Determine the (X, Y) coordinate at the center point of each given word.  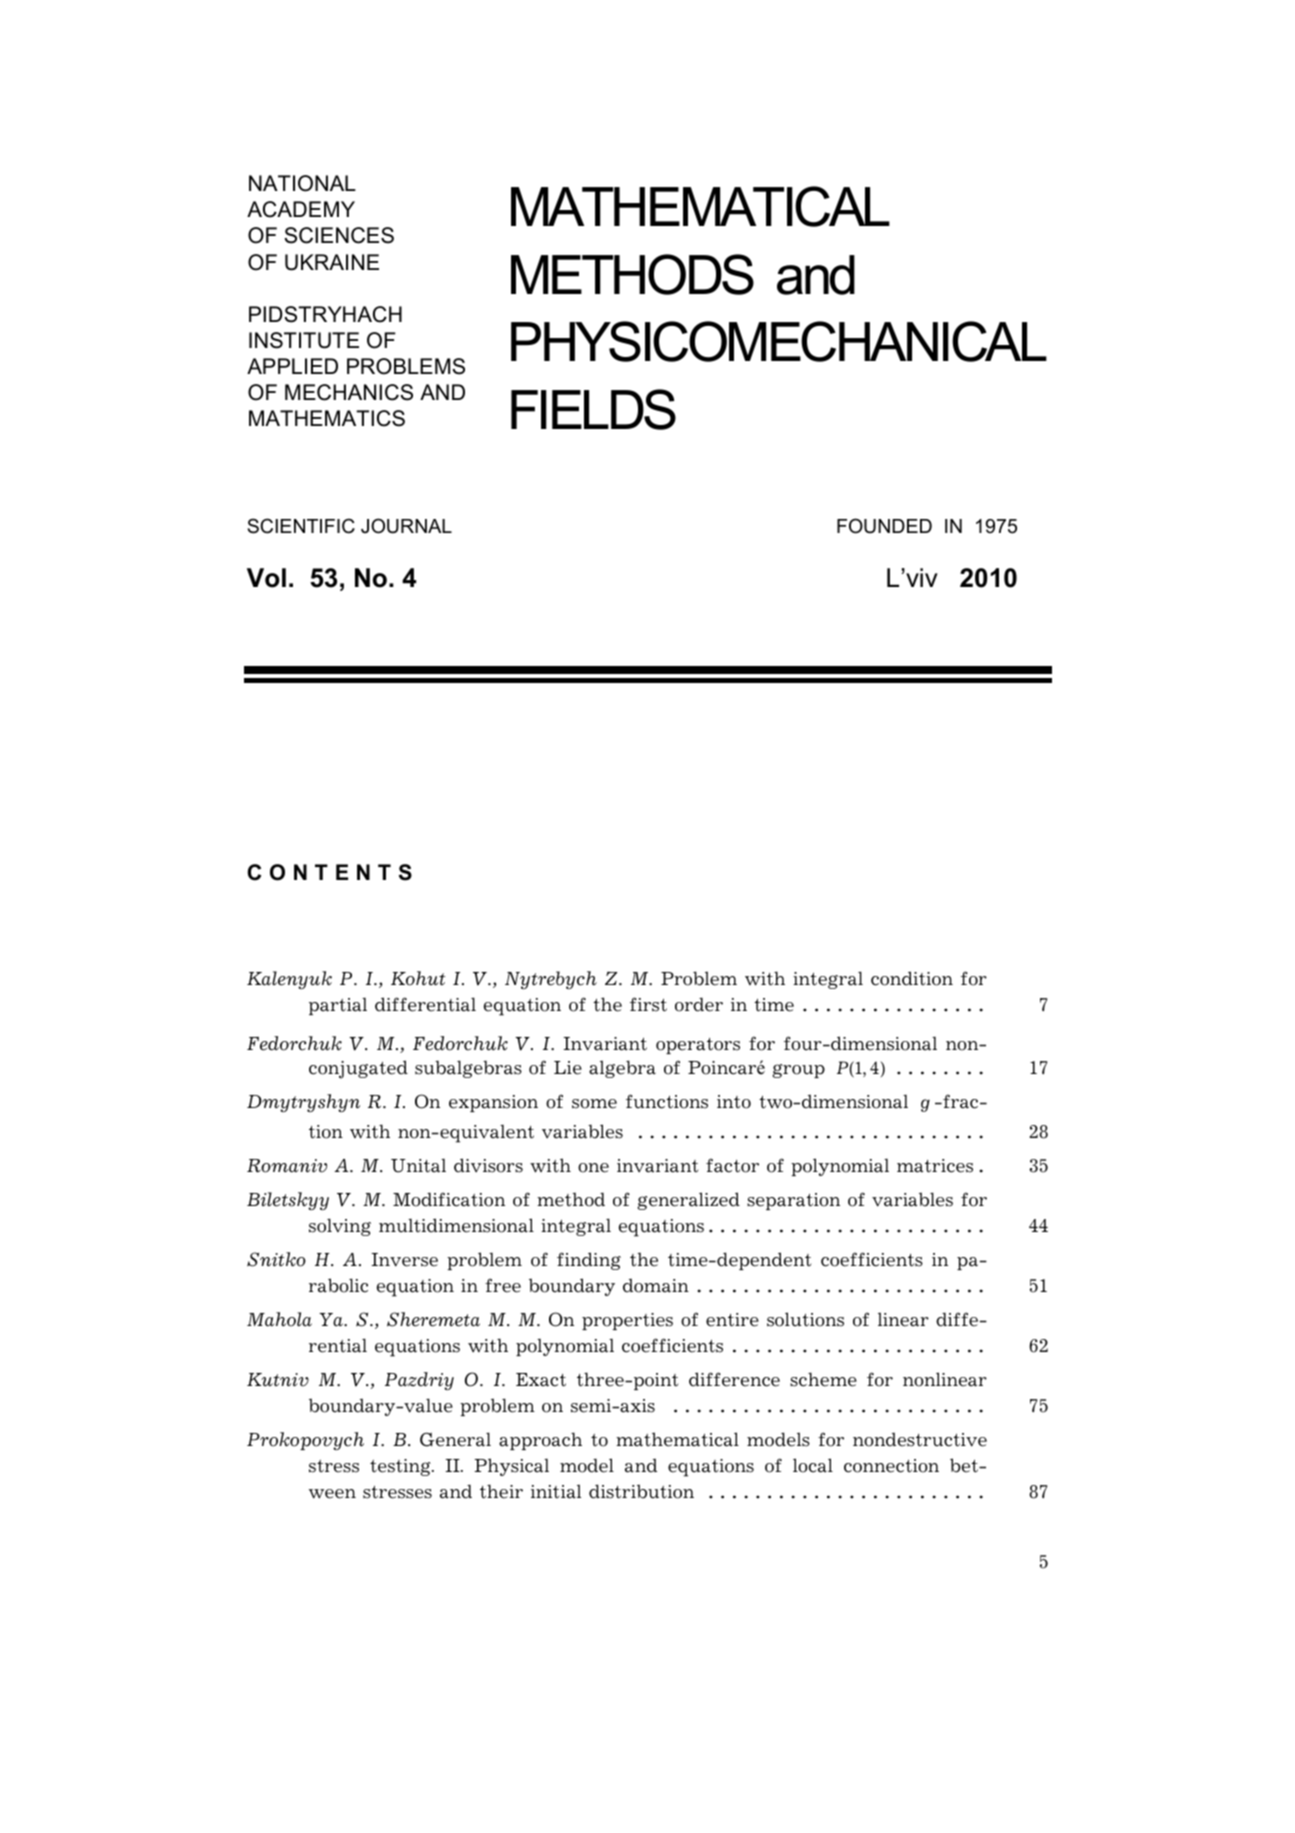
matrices (935, 1166)
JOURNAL (406, 526)
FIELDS (593, 409)
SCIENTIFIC (301, 526)
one (593, 1168)
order (699, 1005)
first (648, 1004)
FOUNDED (884, 526)
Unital (418, 1166)
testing (401, 1467)
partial (338, 1006)
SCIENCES (339, 235)
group (798, 1071)
